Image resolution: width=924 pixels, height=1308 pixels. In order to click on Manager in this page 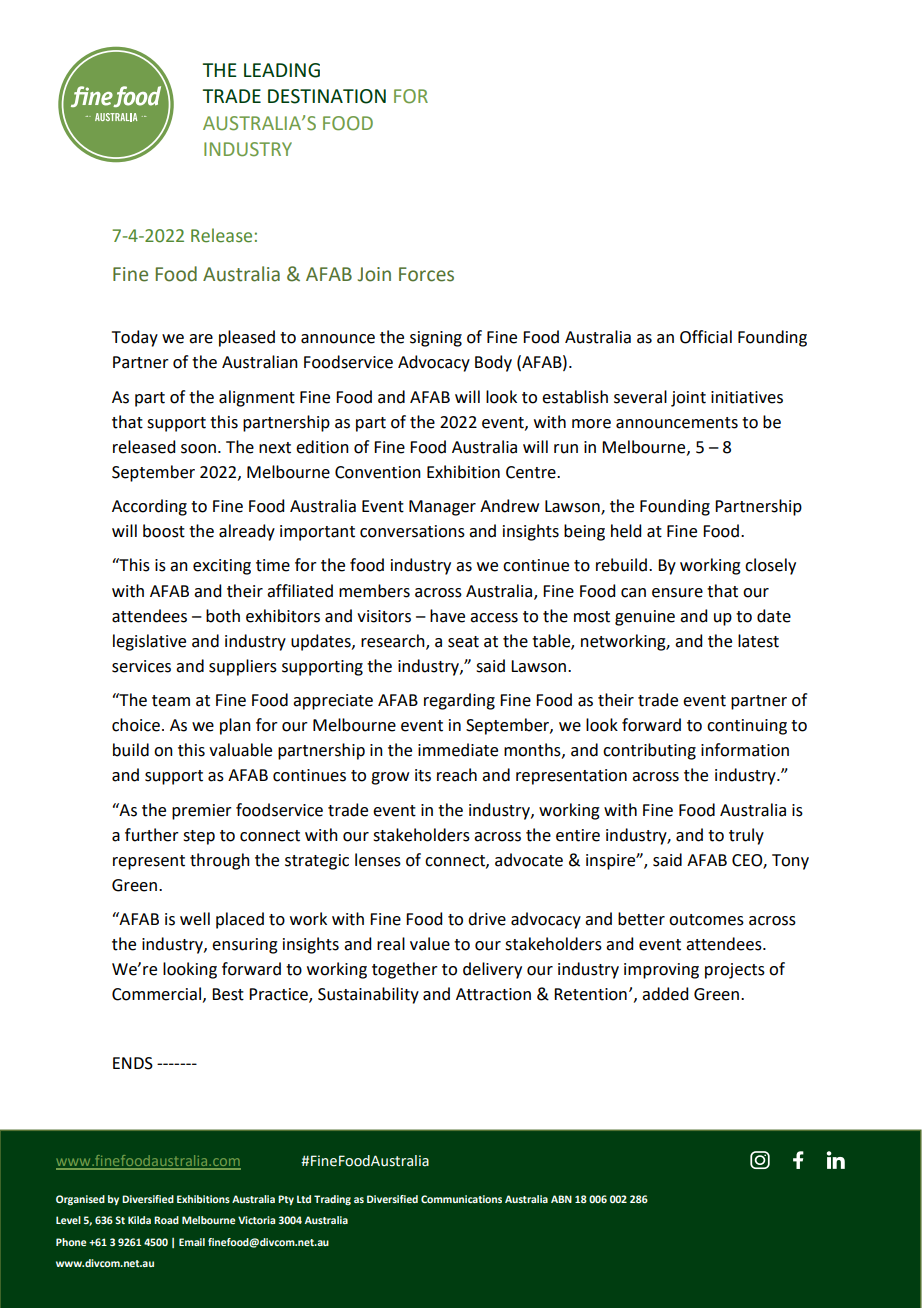, I will do `click(442, 508)`.
